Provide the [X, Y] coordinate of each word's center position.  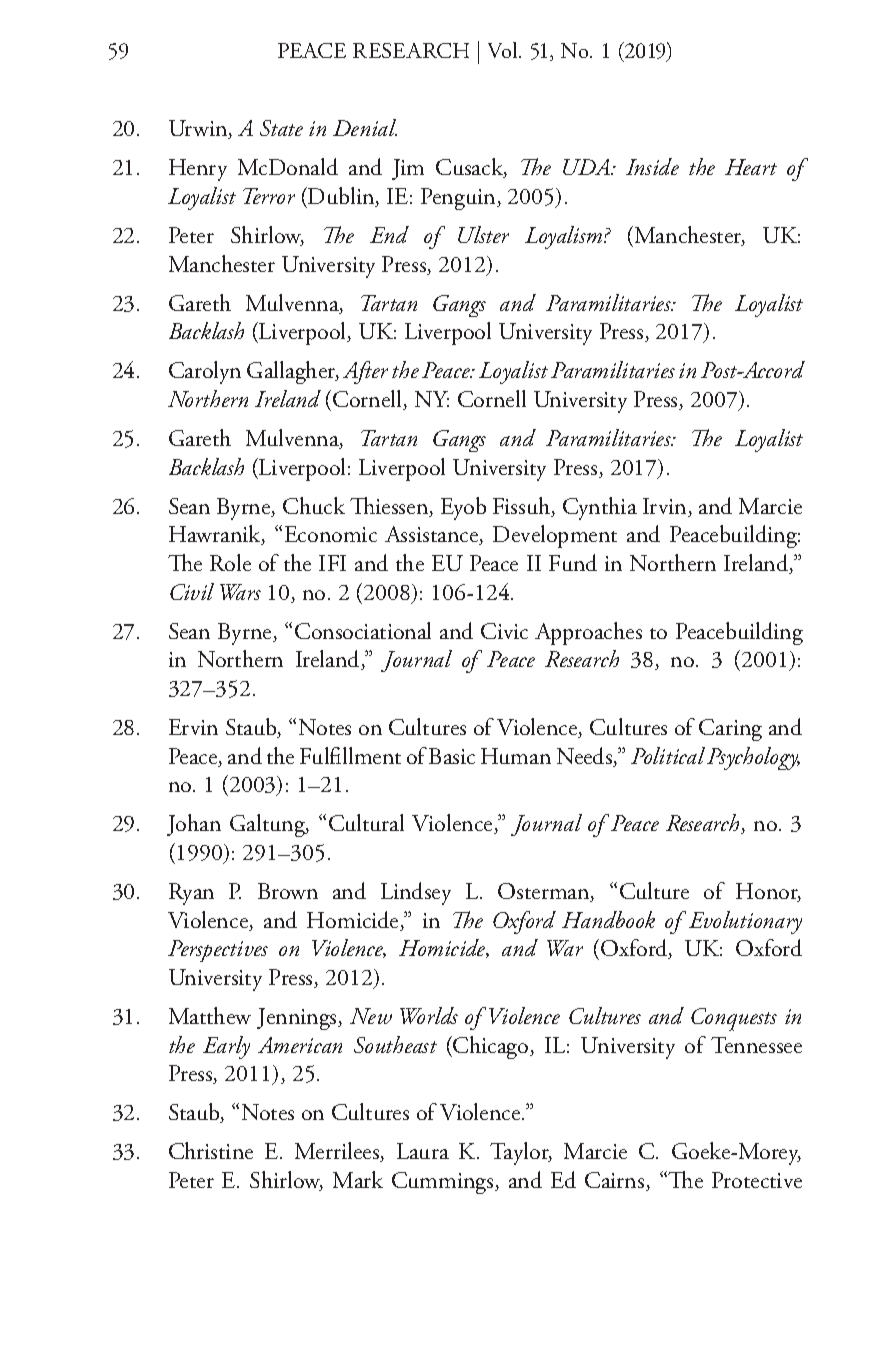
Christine [211, 1150]
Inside [652, 166]
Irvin [666, 507]
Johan [194, 825]
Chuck [314, 505]
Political [668, 755]
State [281, 128]
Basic [452, 756]
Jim [408, 169]
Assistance [433, 535]
